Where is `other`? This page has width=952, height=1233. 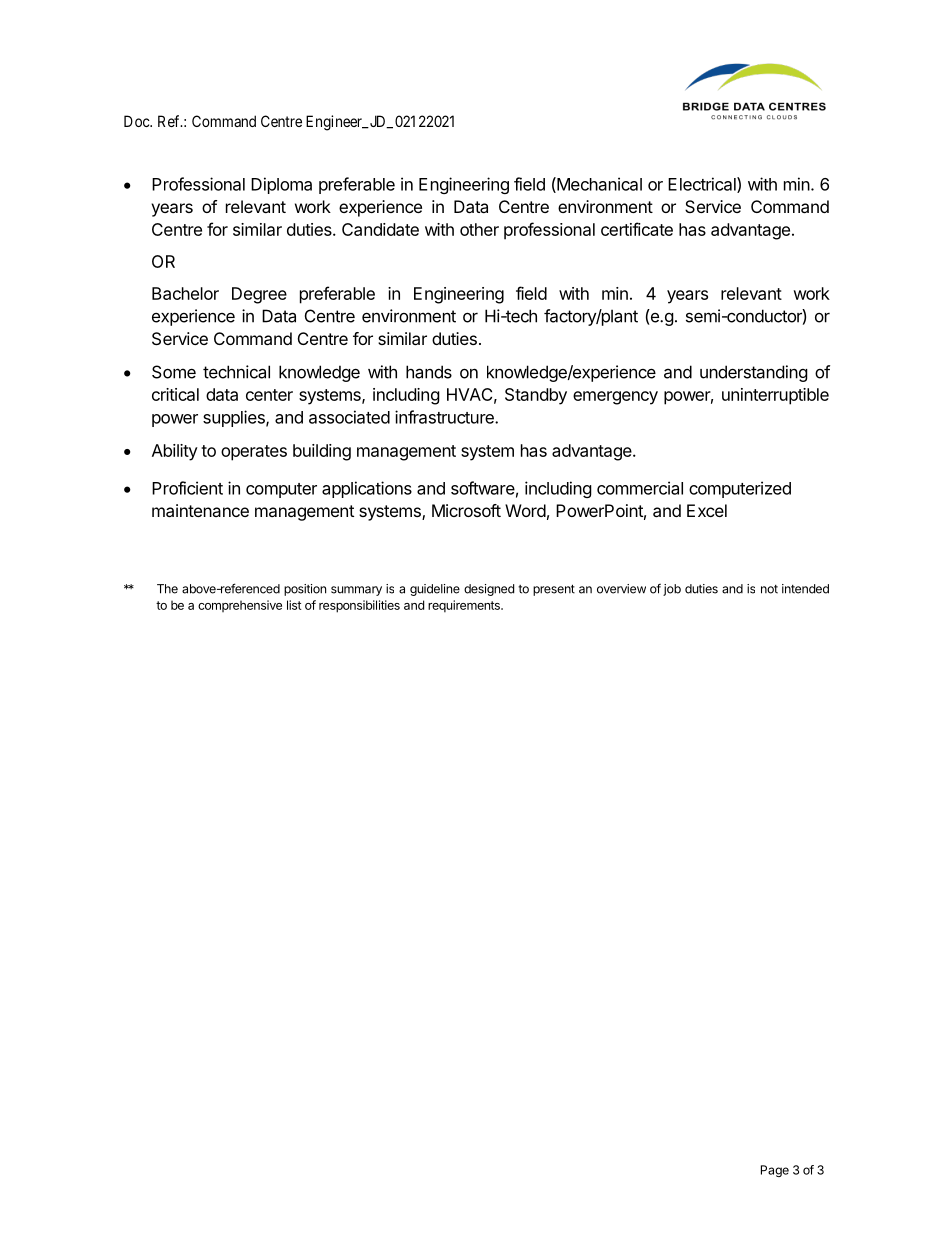
other is located at coordinates (479, 229).
